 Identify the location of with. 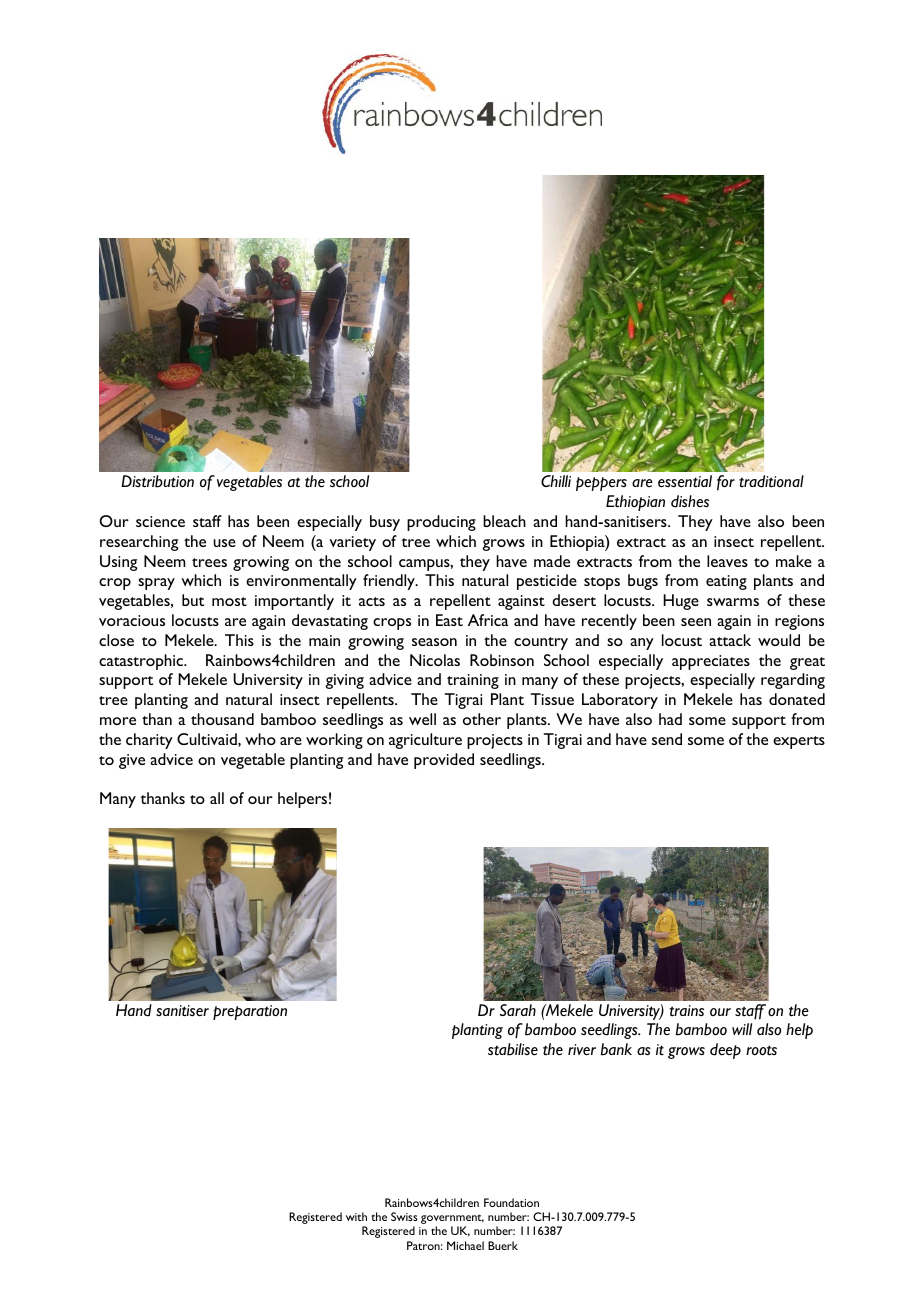
(356, 1216).
